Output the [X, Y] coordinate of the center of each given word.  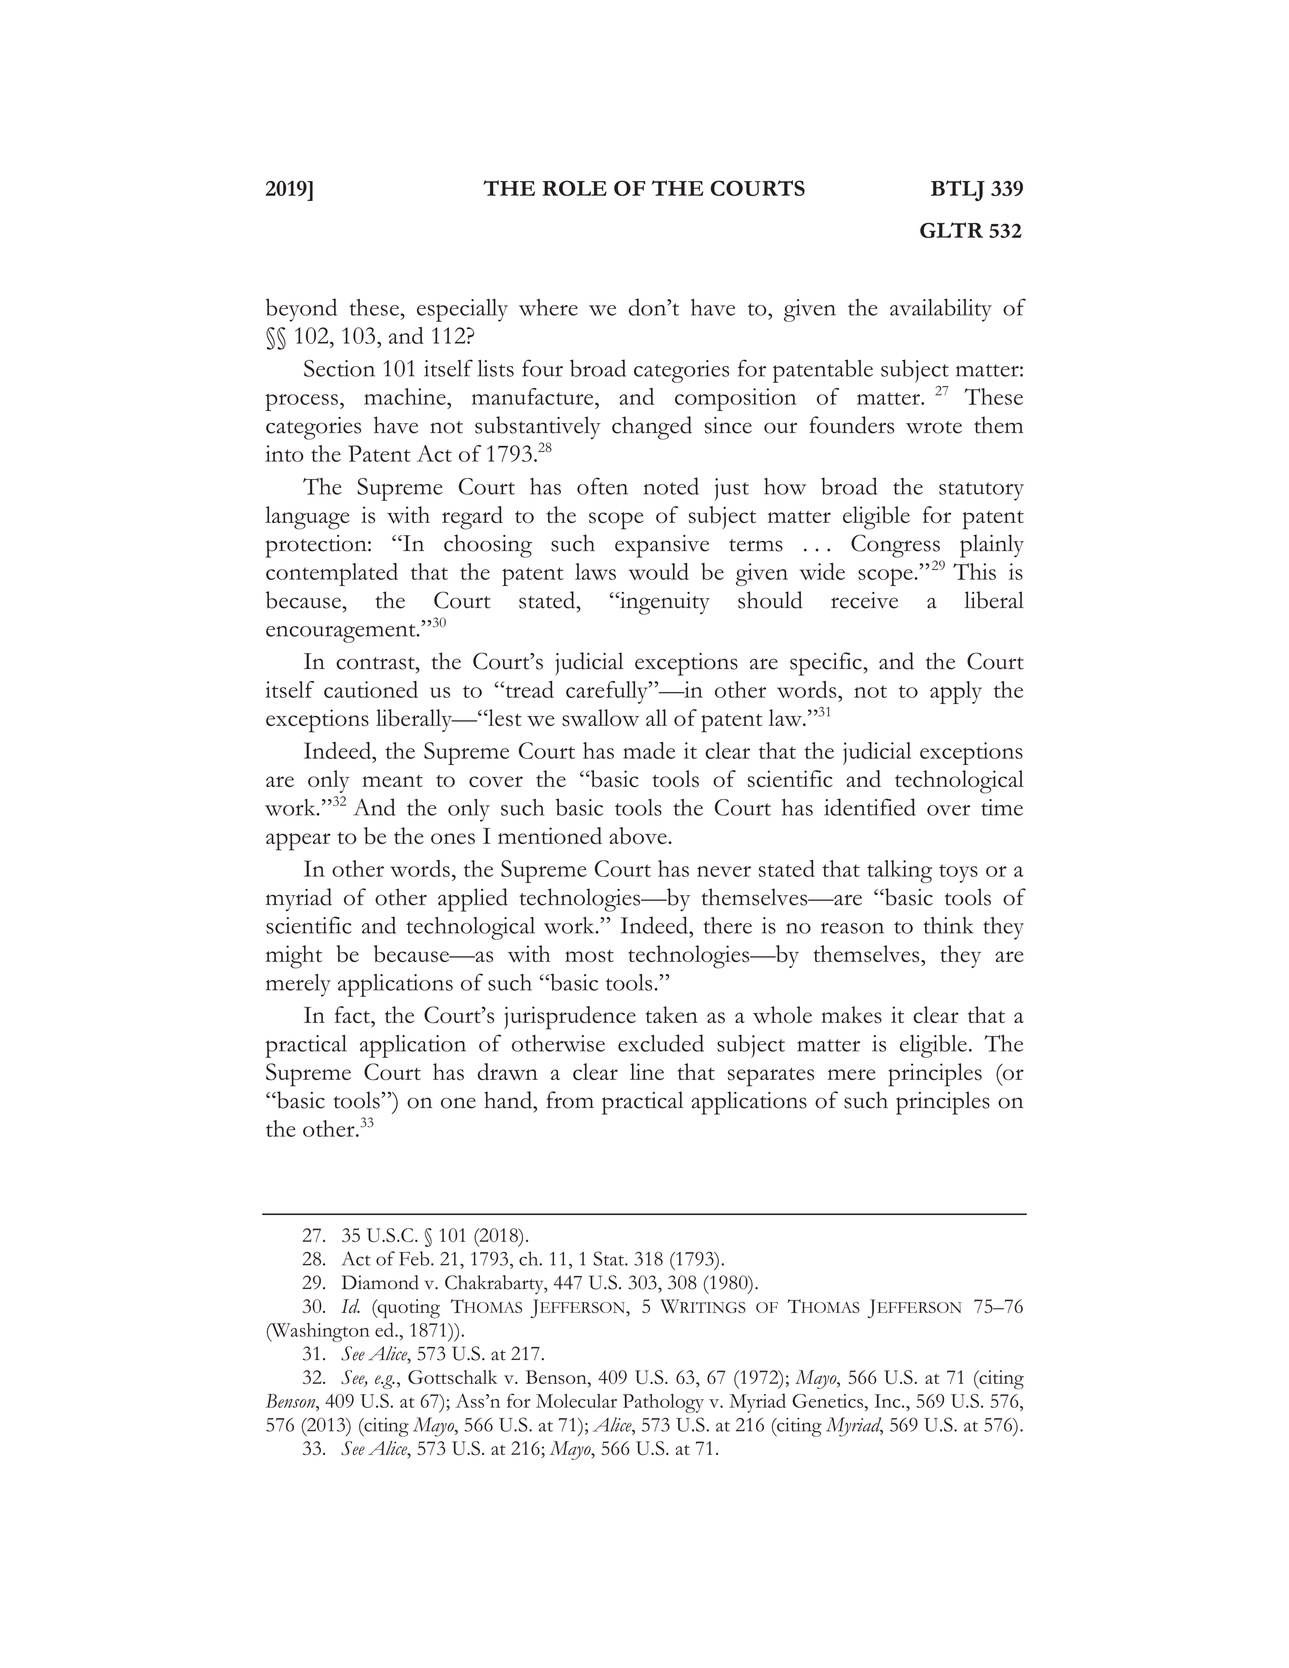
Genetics [829, 1401]
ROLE [575, 188]
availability [941, 310]
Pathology [663, 1403]
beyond [301, 310]
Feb [415, 1258]
